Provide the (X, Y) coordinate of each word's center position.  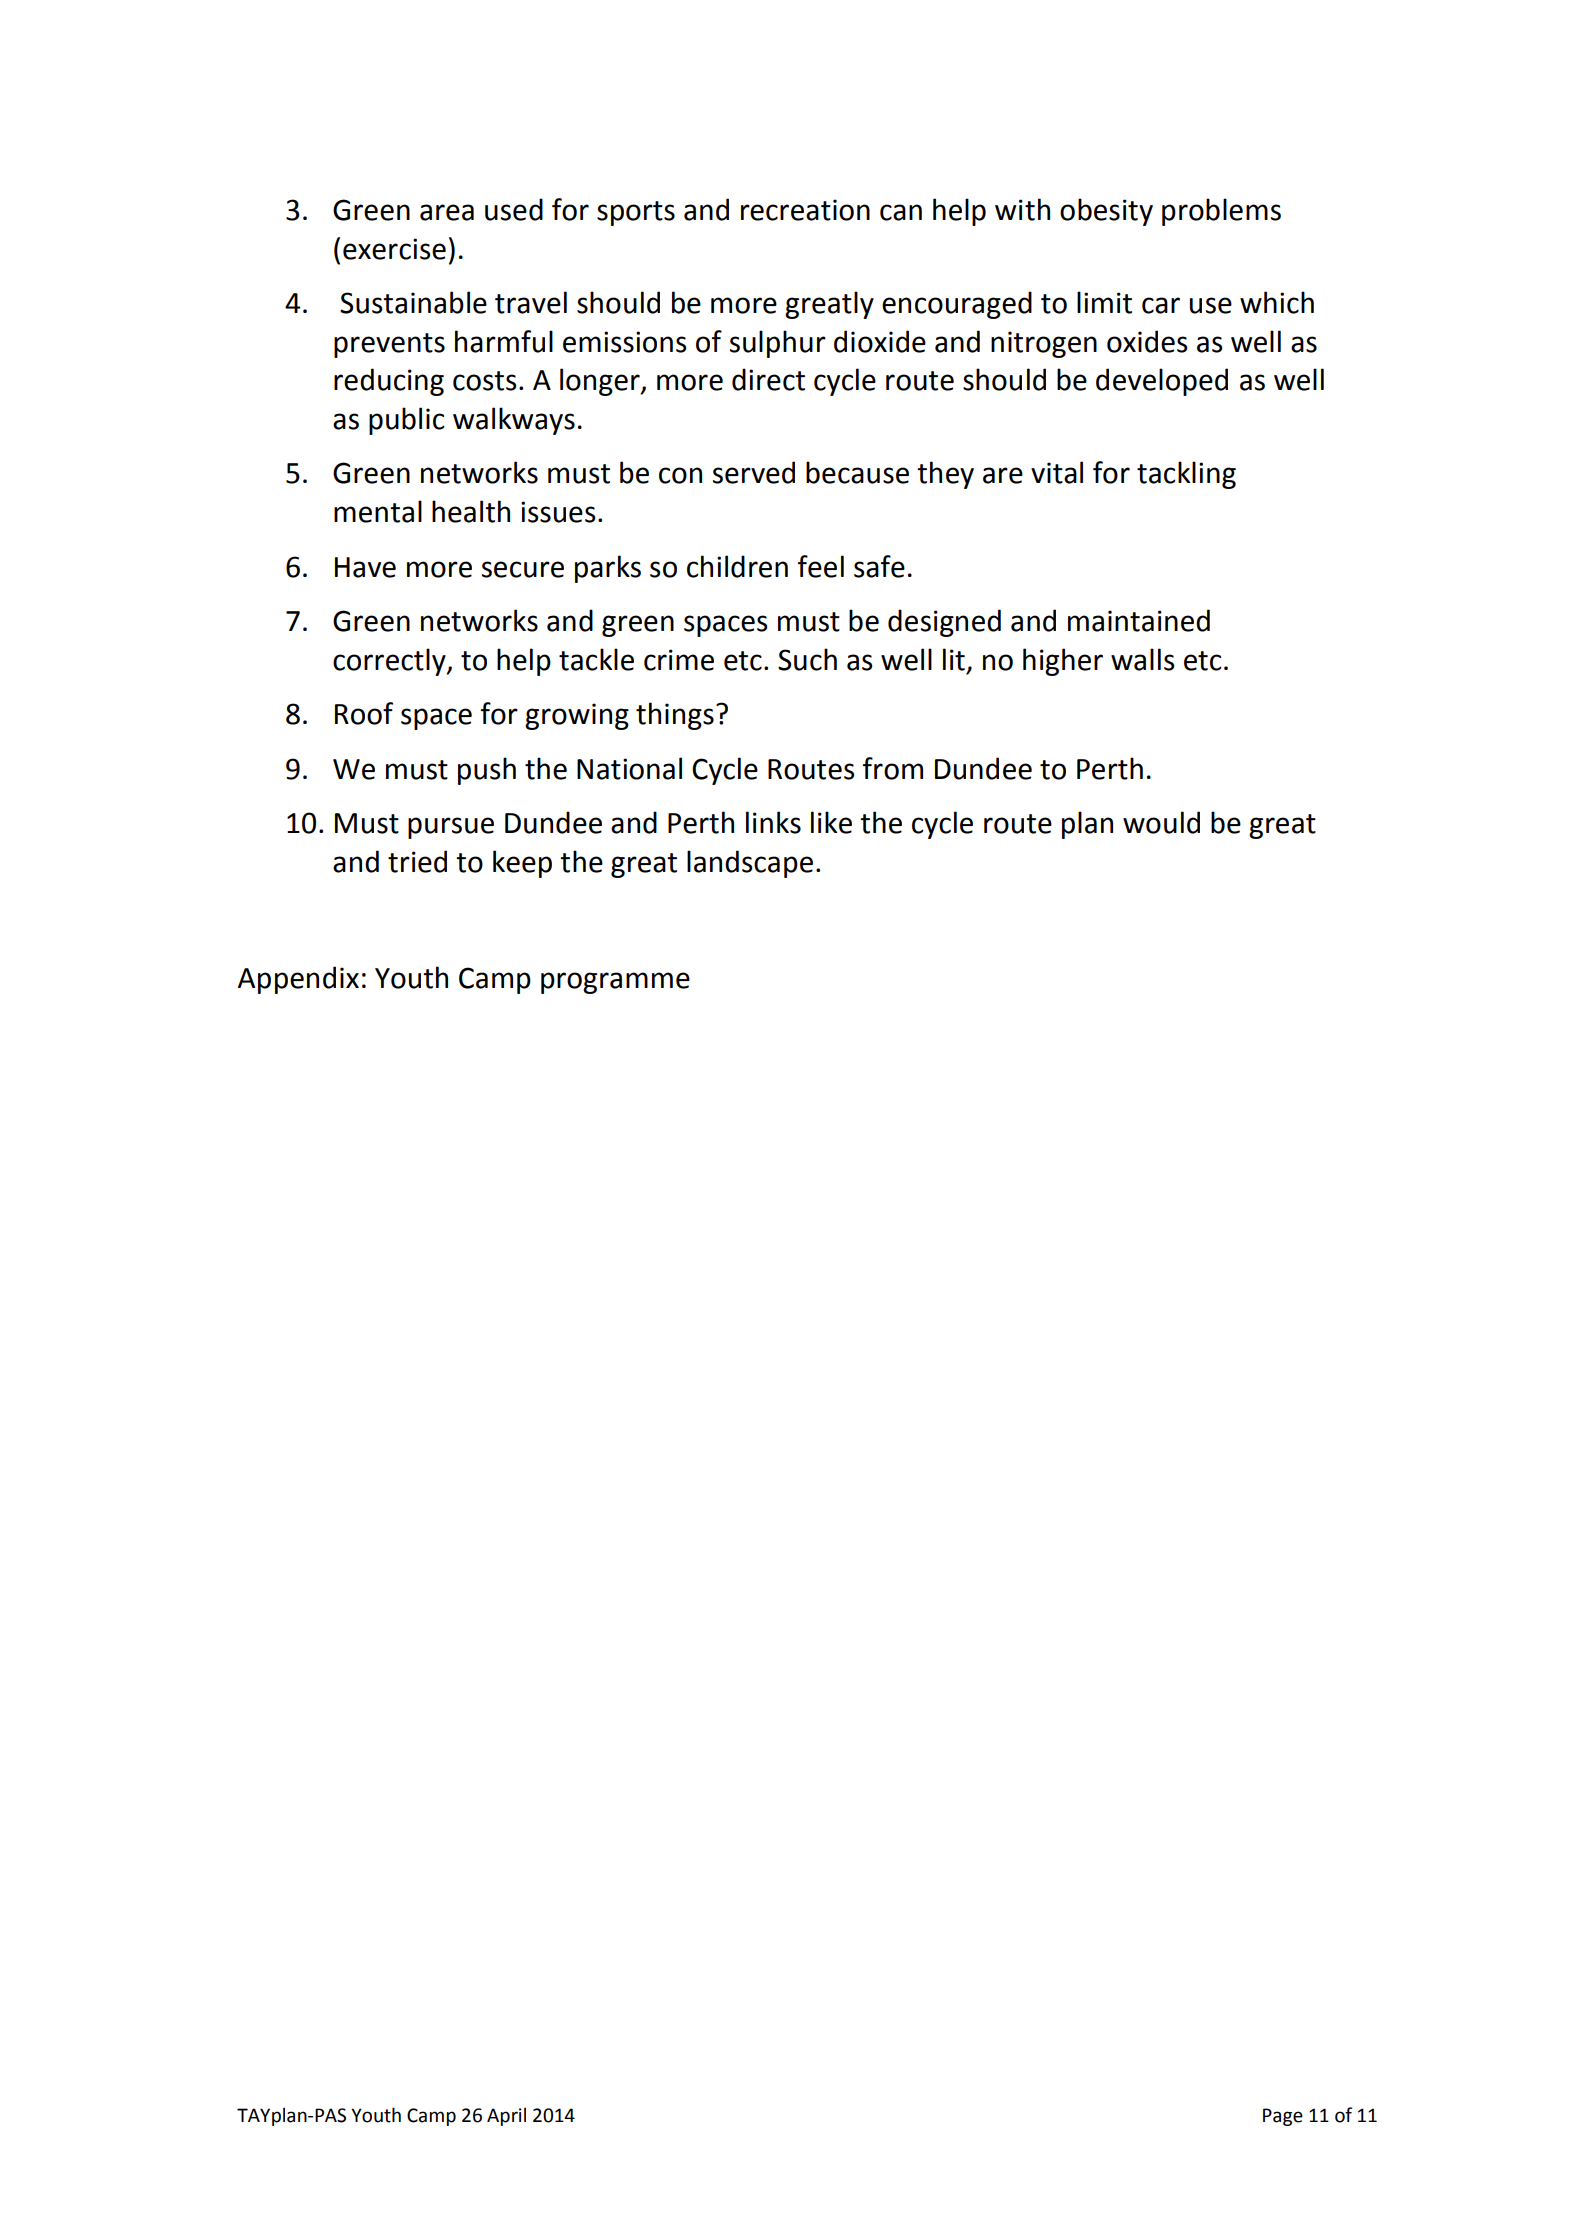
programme (615, 983)
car (1161, 305)
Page (1283, 2117)
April (506, 2116)
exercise (394, 249)
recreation (805, 210)
